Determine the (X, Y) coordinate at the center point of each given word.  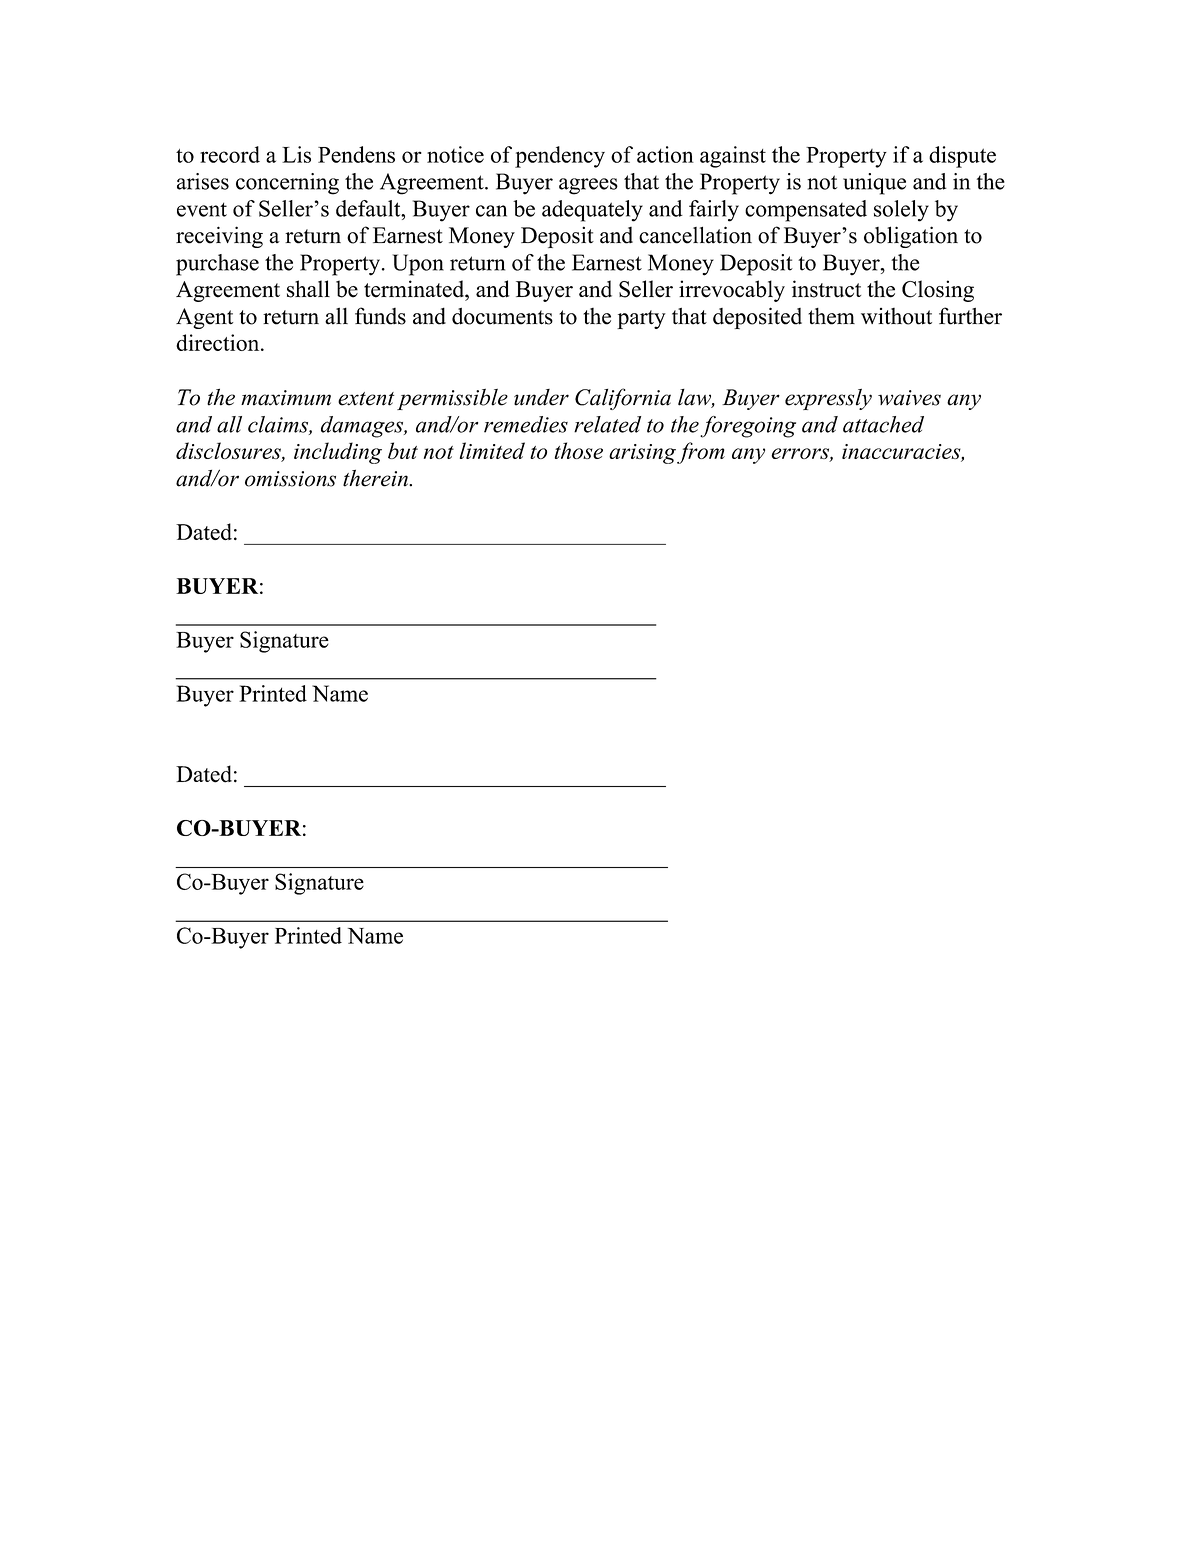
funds (380, 316)
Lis (296, 154)
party (641, 319)
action (665, 154)
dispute (962, 157)
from (701, 453)
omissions (290, 479)
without (896, 316)
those (579, 450)
